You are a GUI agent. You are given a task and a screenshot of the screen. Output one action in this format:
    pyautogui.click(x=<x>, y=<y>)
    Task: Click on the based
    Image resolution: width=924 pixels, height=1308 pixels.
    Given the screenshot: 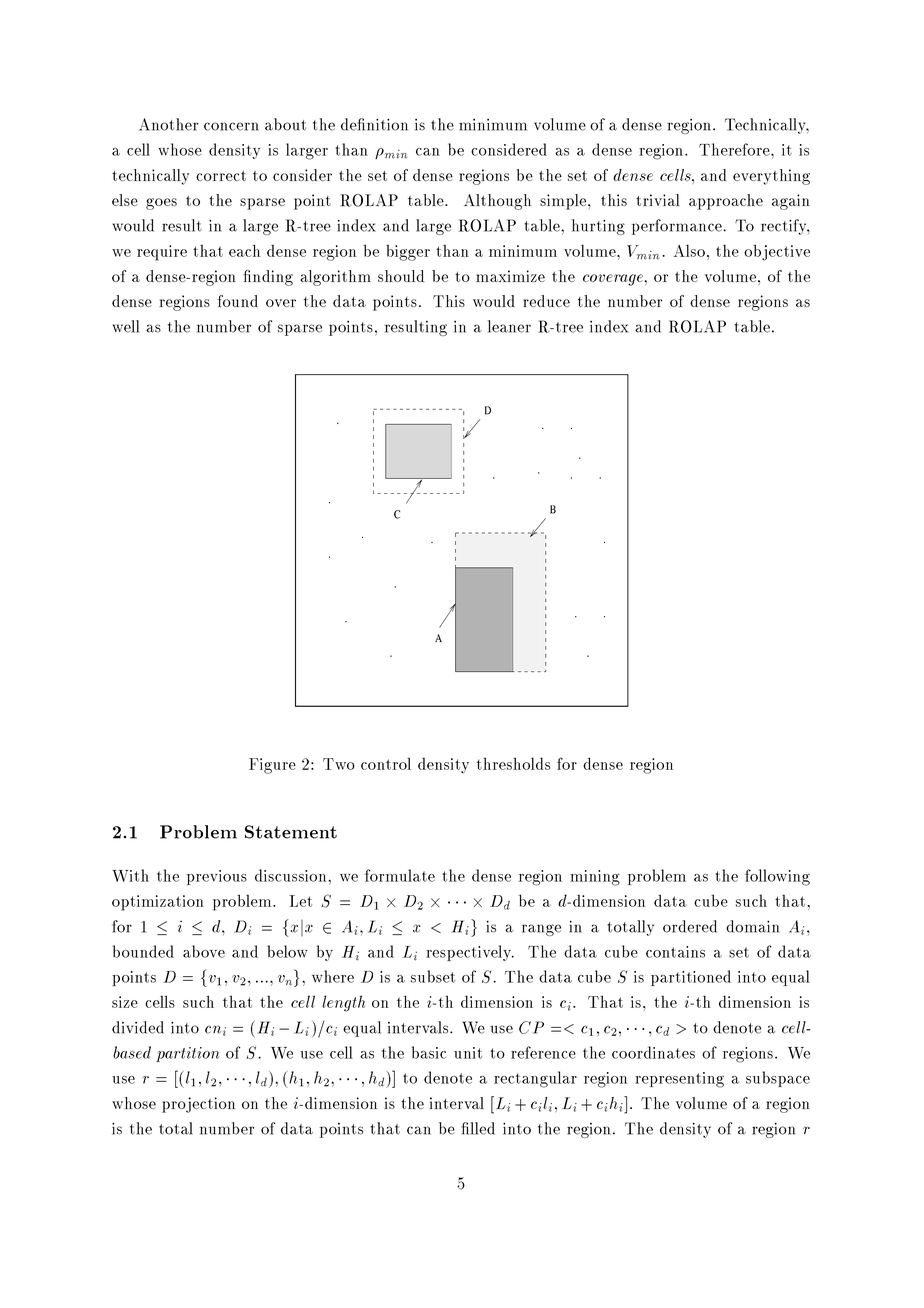 What is the action you would take?
    pyautogui.click(x=132, y=1052)
